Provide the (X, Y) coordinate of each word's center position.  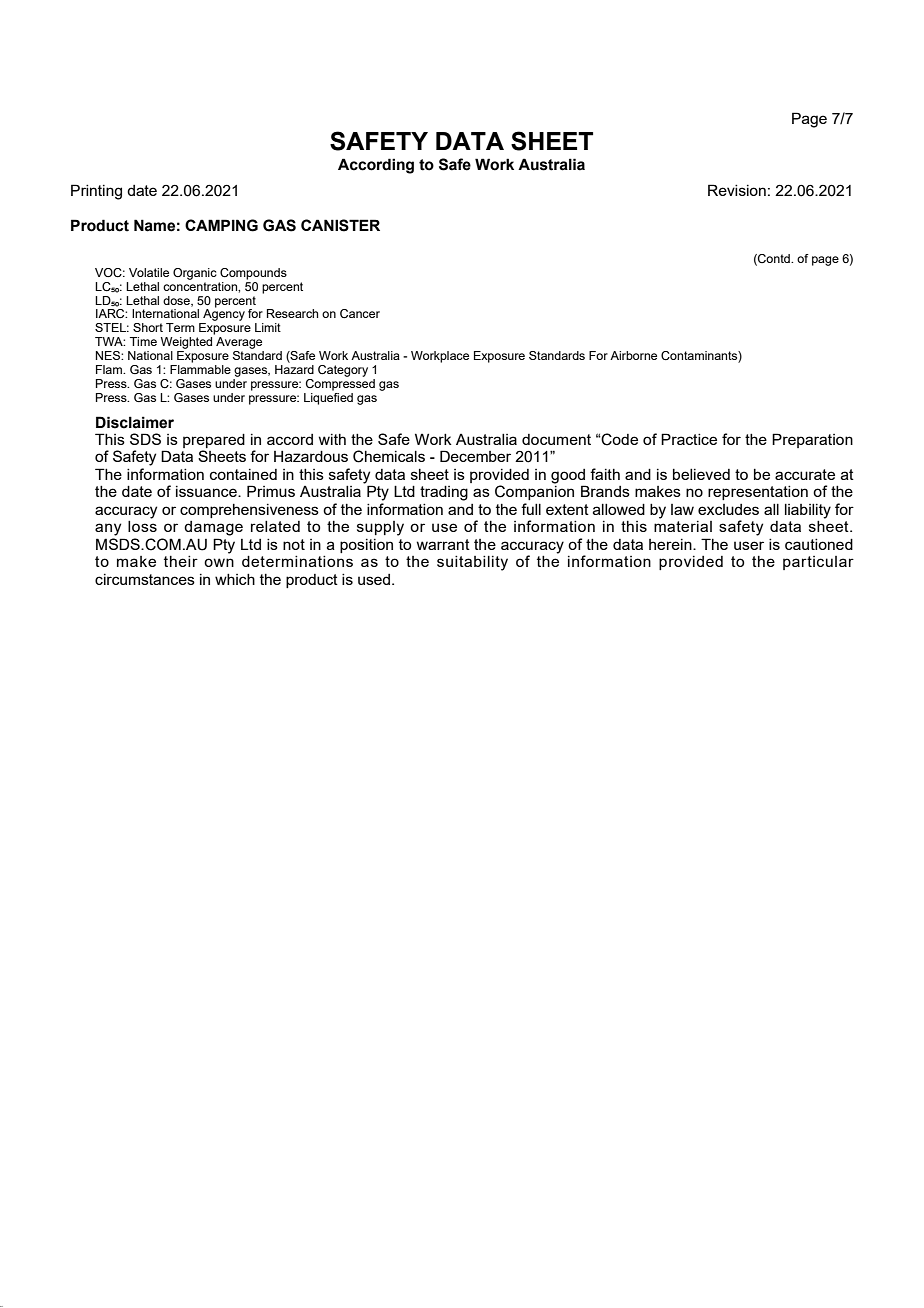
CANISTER (340, 225)
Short (148, 327)
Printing (96, 192)
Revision (737, 190)
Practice (689, 439)
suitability (472, 563)
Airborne (633, 355)
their (181, 561)
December (475, 456)
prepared (214, 442)
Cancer (360, 313)
